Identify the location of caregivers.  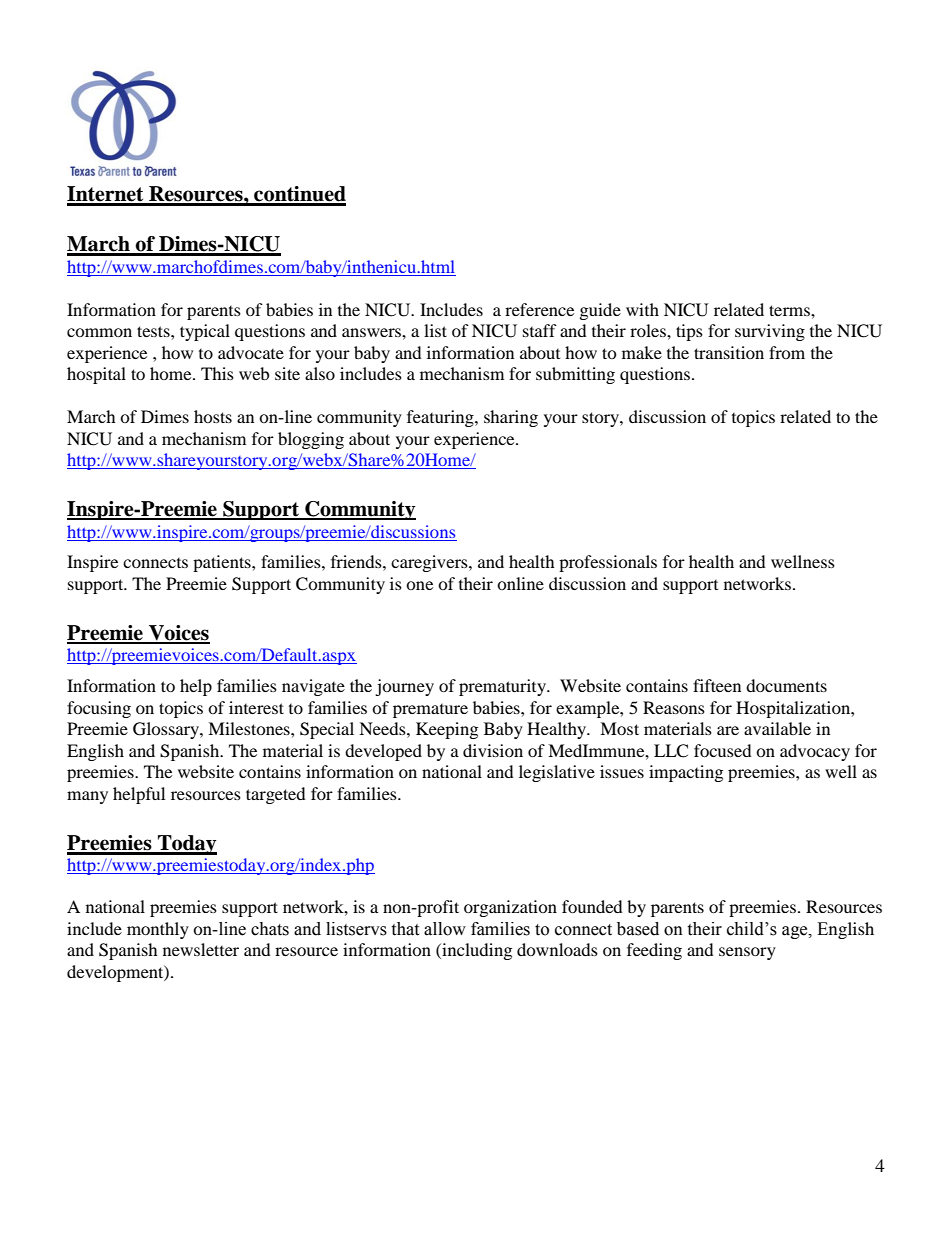
(430, 563).
